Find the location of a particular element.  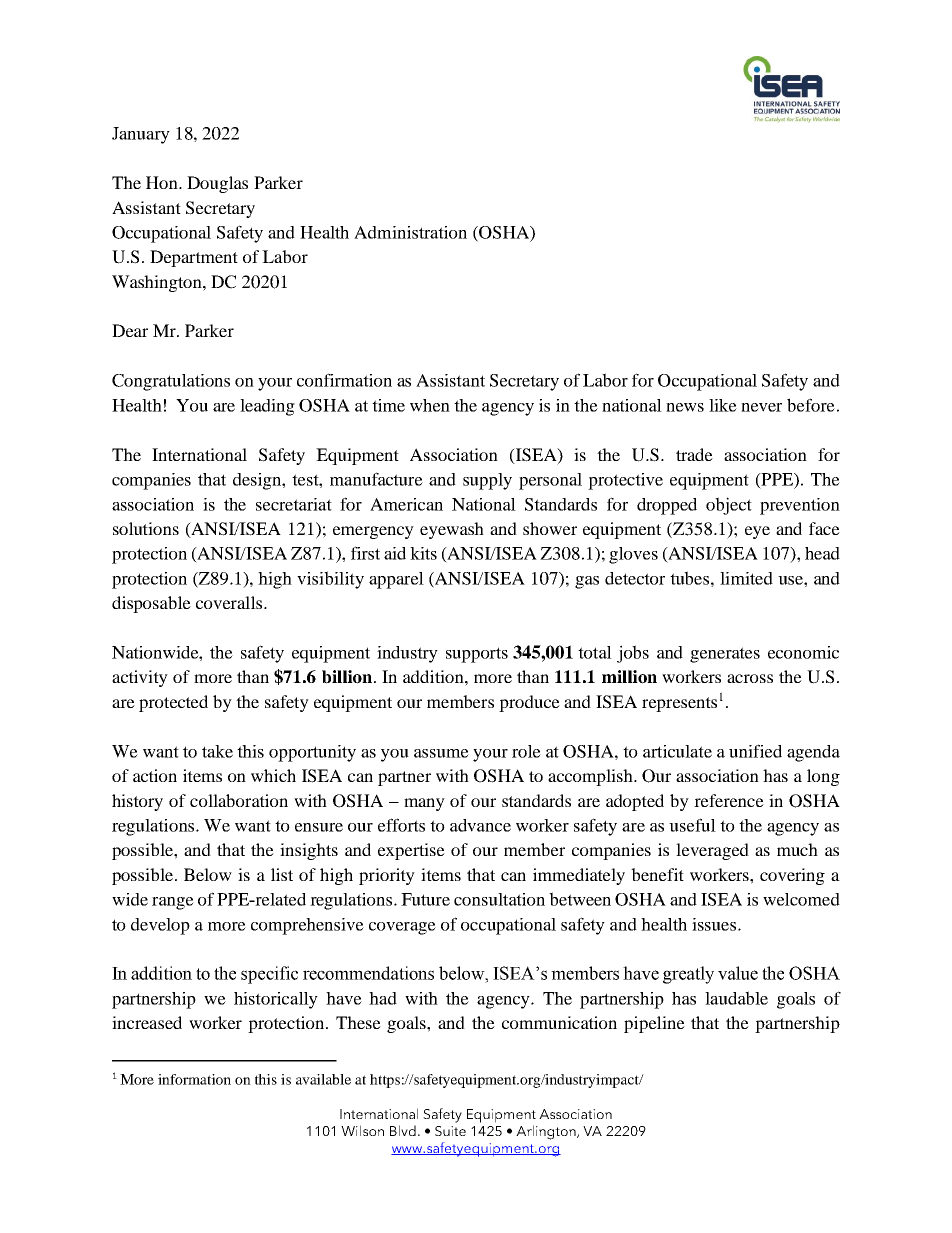

Suite is located at coordinates (450, 1131).
